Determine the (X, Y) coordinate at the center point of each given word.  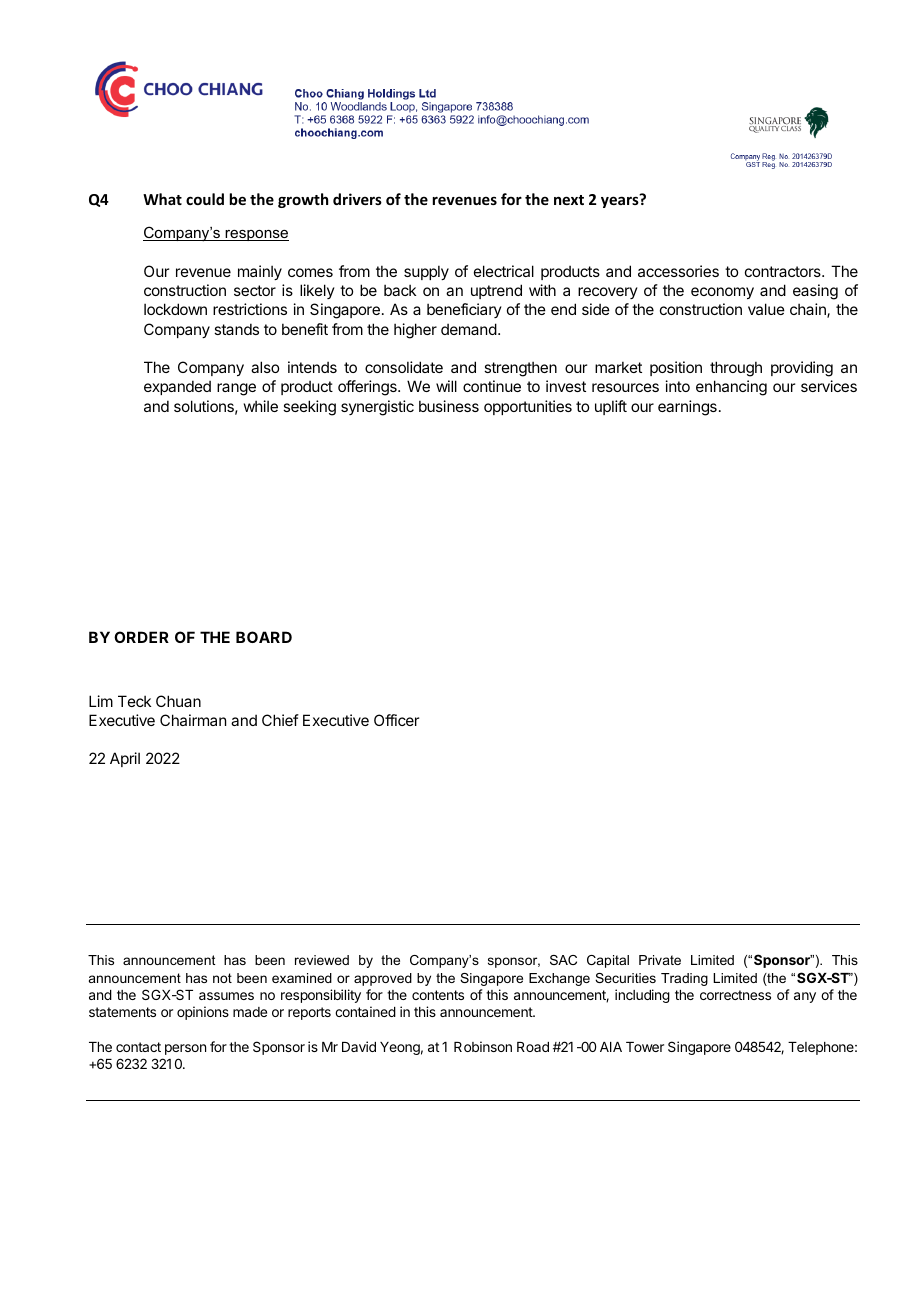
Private (660, 960)
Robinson (483, 1046)
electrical (504, 271)
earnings (687, 408)
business (449, 406)
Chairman (193, 720)
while (261, 406)
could (205, 199)
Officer (396, 720)
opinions (203, 1013)
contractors (784, 271)
